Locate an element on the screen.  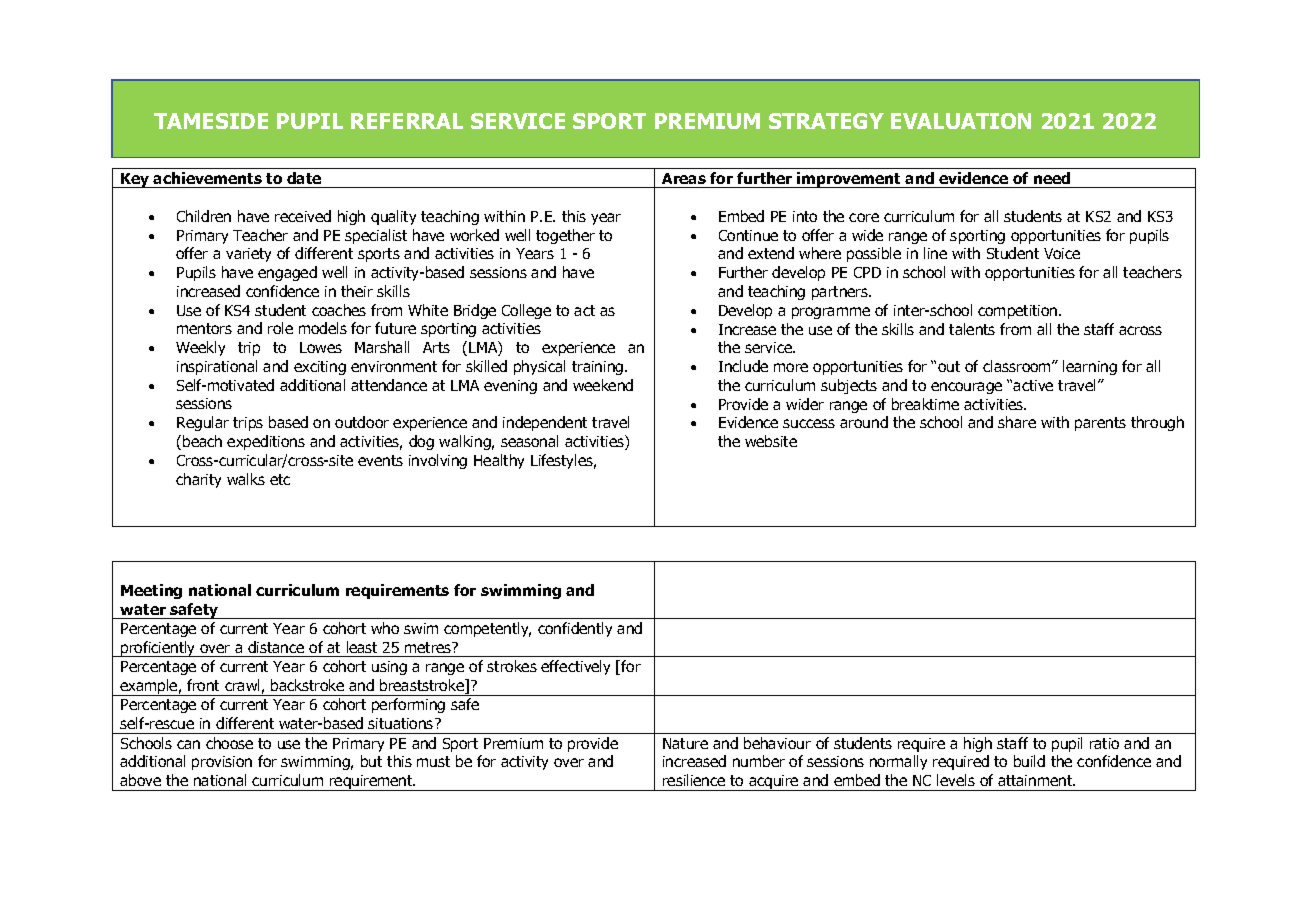
confidently is located at coordinates (575, 629).
